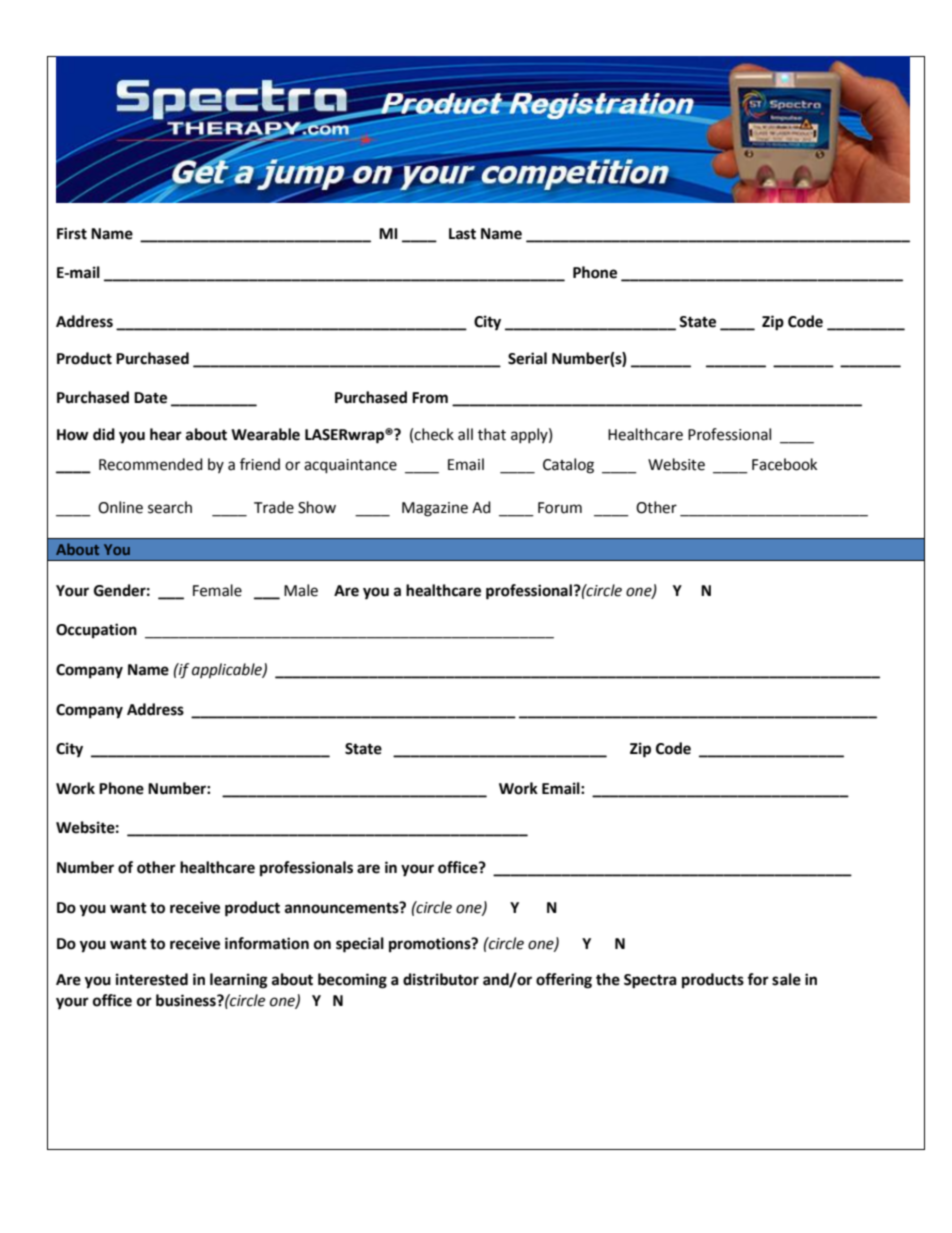 This document has width=952, height=1233. I want to click on Occupation, so click(96, 631).
